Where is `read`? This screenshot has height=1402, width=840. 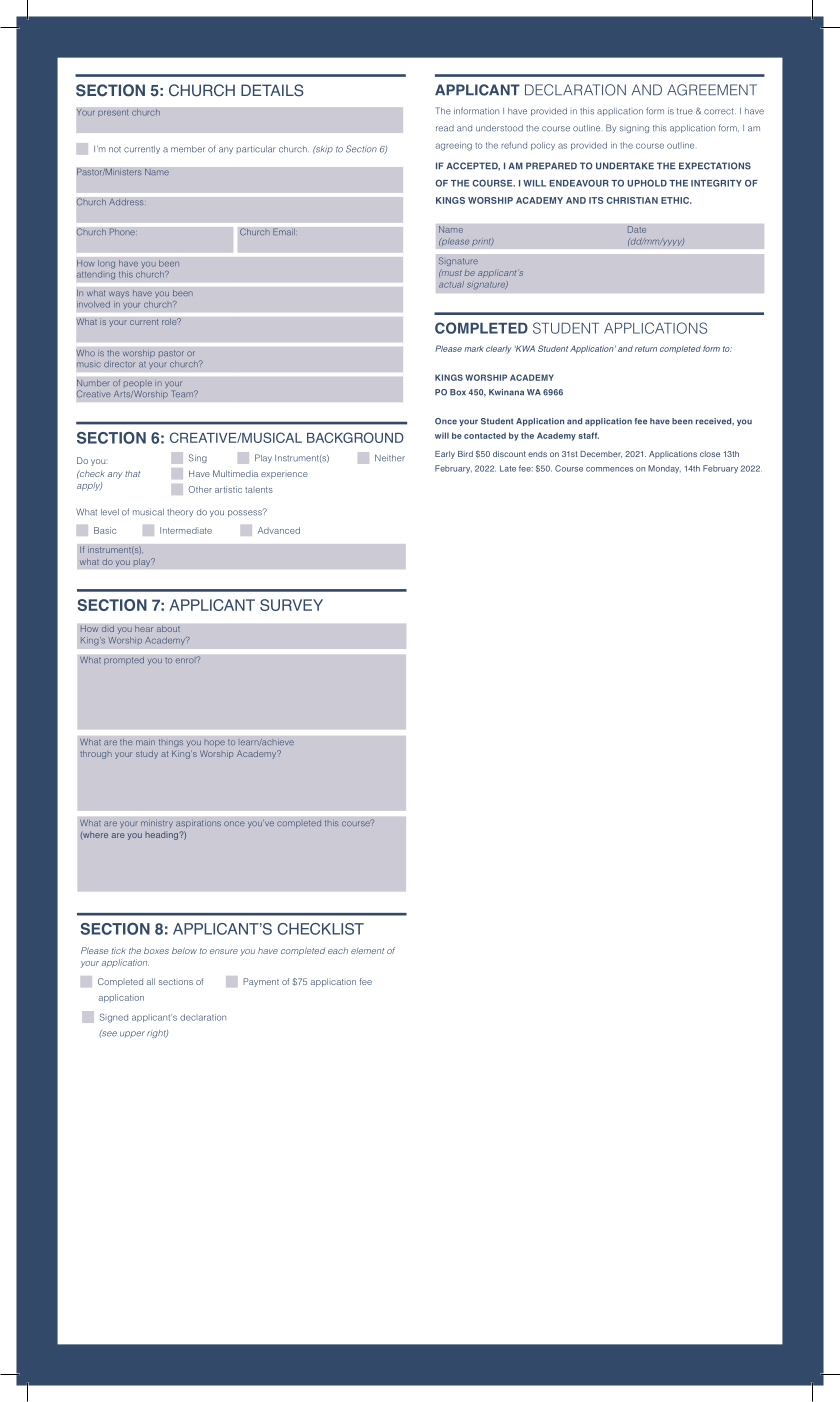 read is located at coordinates (445, 128).
